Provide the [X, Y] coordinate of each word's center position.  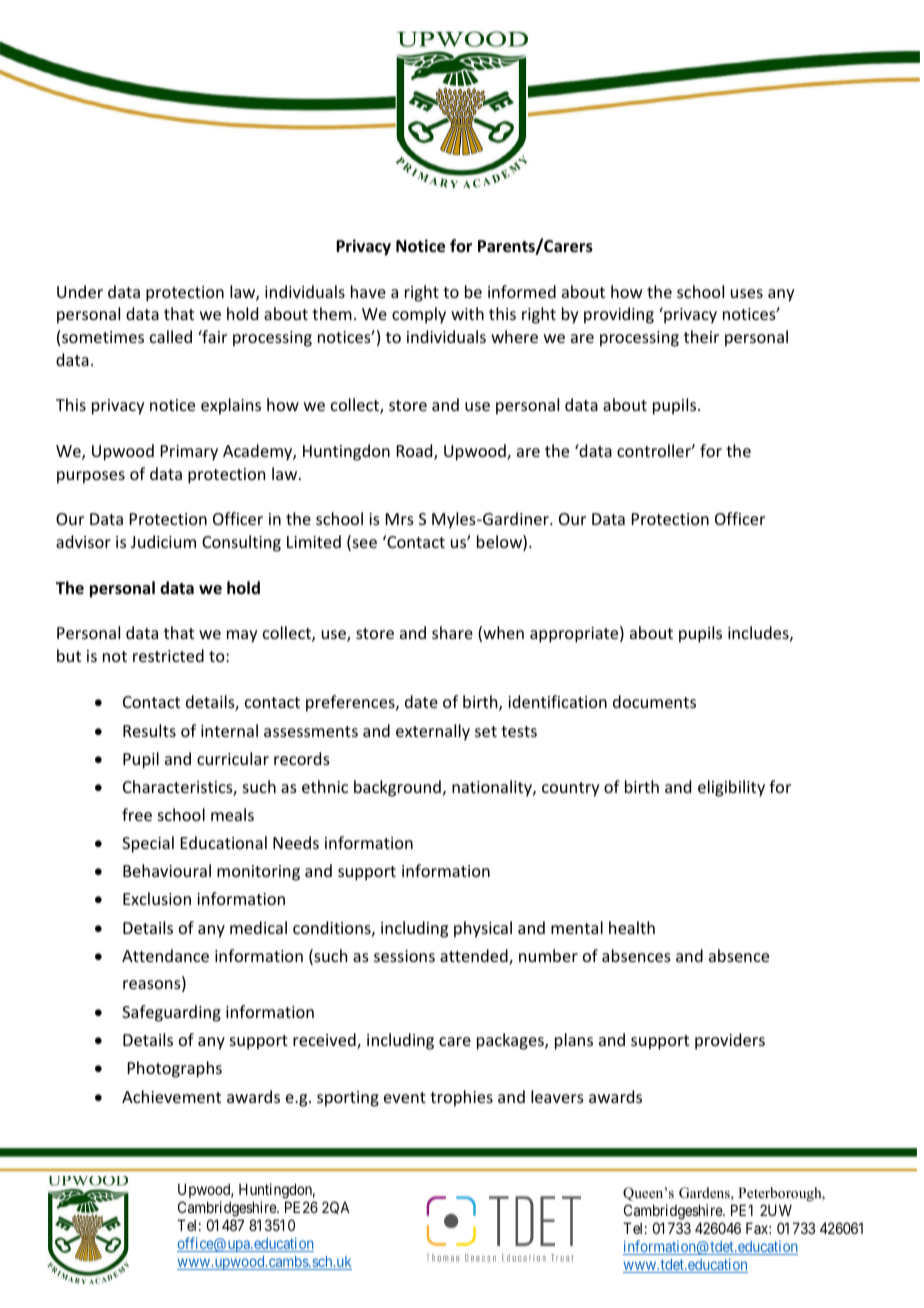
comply [419, 315]
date [421, 701]
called [171, 336]
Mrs [400, 519]
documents [654, 701]
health [632, 927]
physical [483, 929]
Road [416, 452]
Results [149, 730]
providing [619, 315]
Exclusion [157, 898]
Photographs [175, 1069]
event [405, 1097]
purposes [91, 477]
